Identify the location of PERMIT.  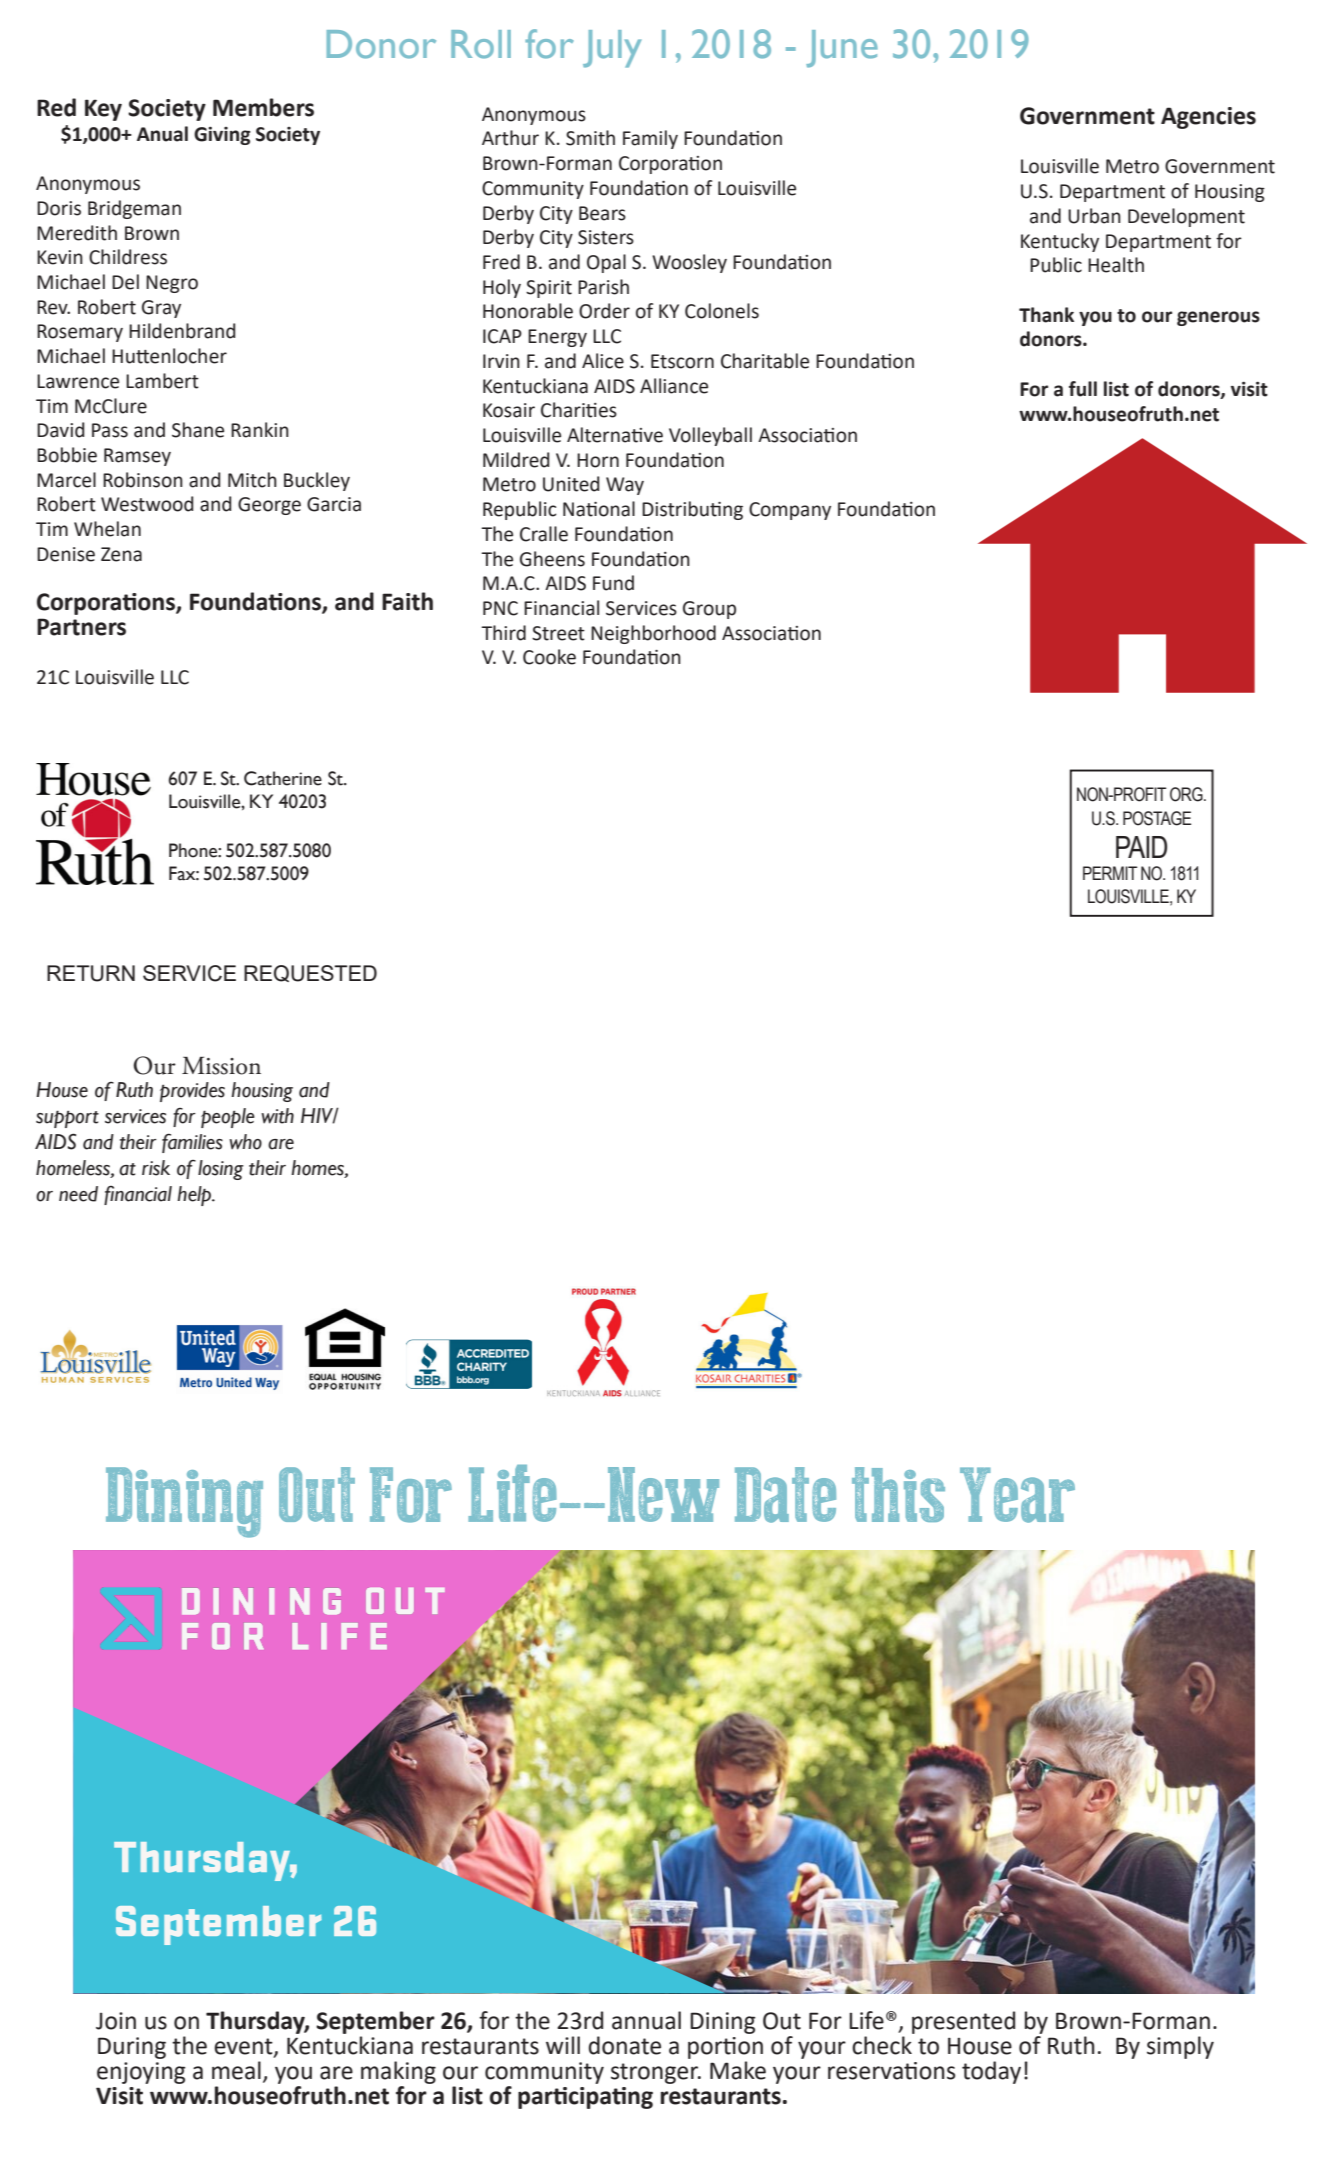
(1110, 873).
